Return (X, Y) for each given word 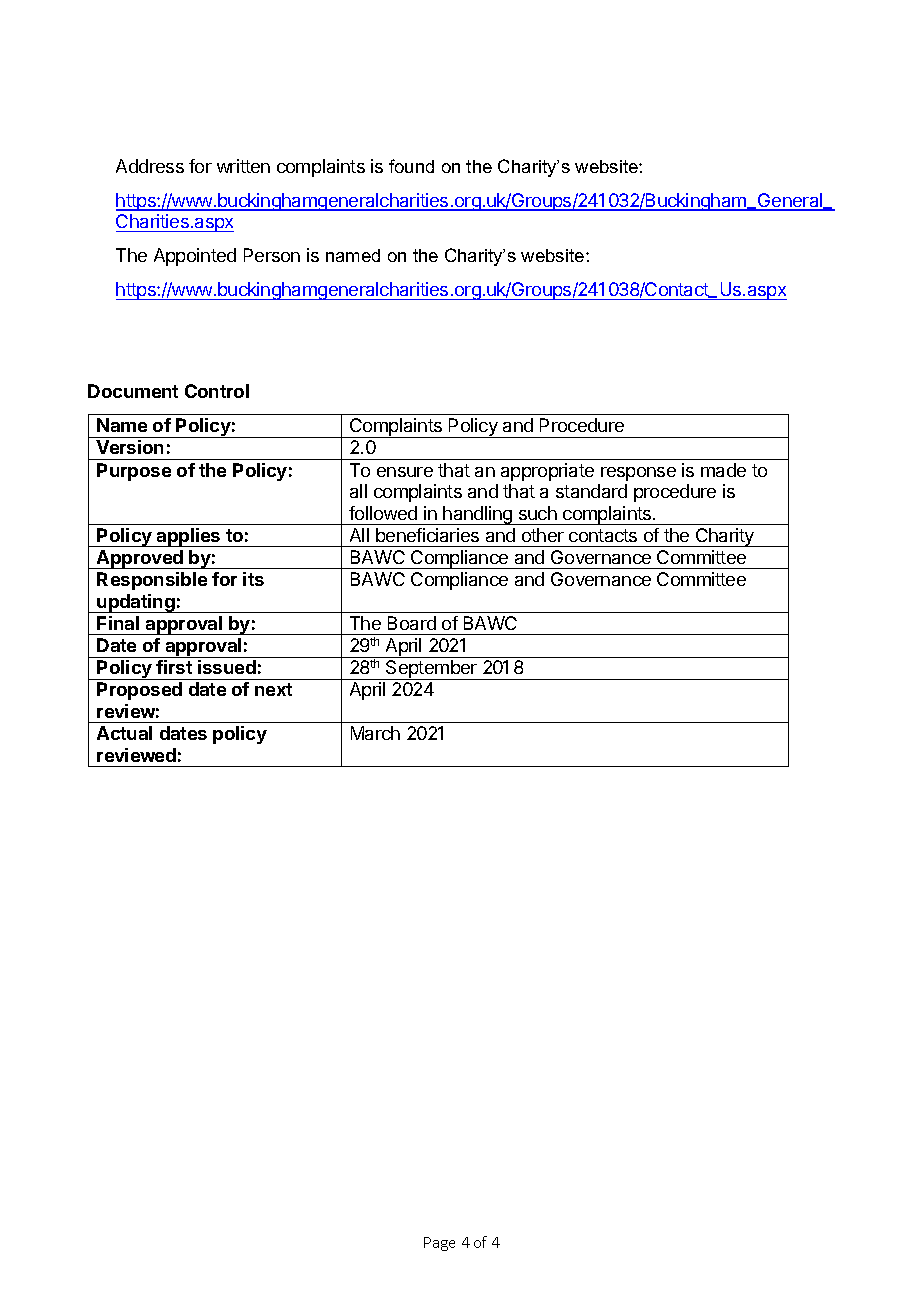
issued (227, 667)
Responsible (152, 581)
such (538, 513)
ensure (405, 472)
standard (591, 491)
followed (383, 513)
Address (150, 166)
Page (439, 1244)
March (375, 733)
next (273, 689)
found (411, 166)
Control (217, 391)
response (638, 474)
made (723, 470)
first (174, 667)
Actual (124, 733)
